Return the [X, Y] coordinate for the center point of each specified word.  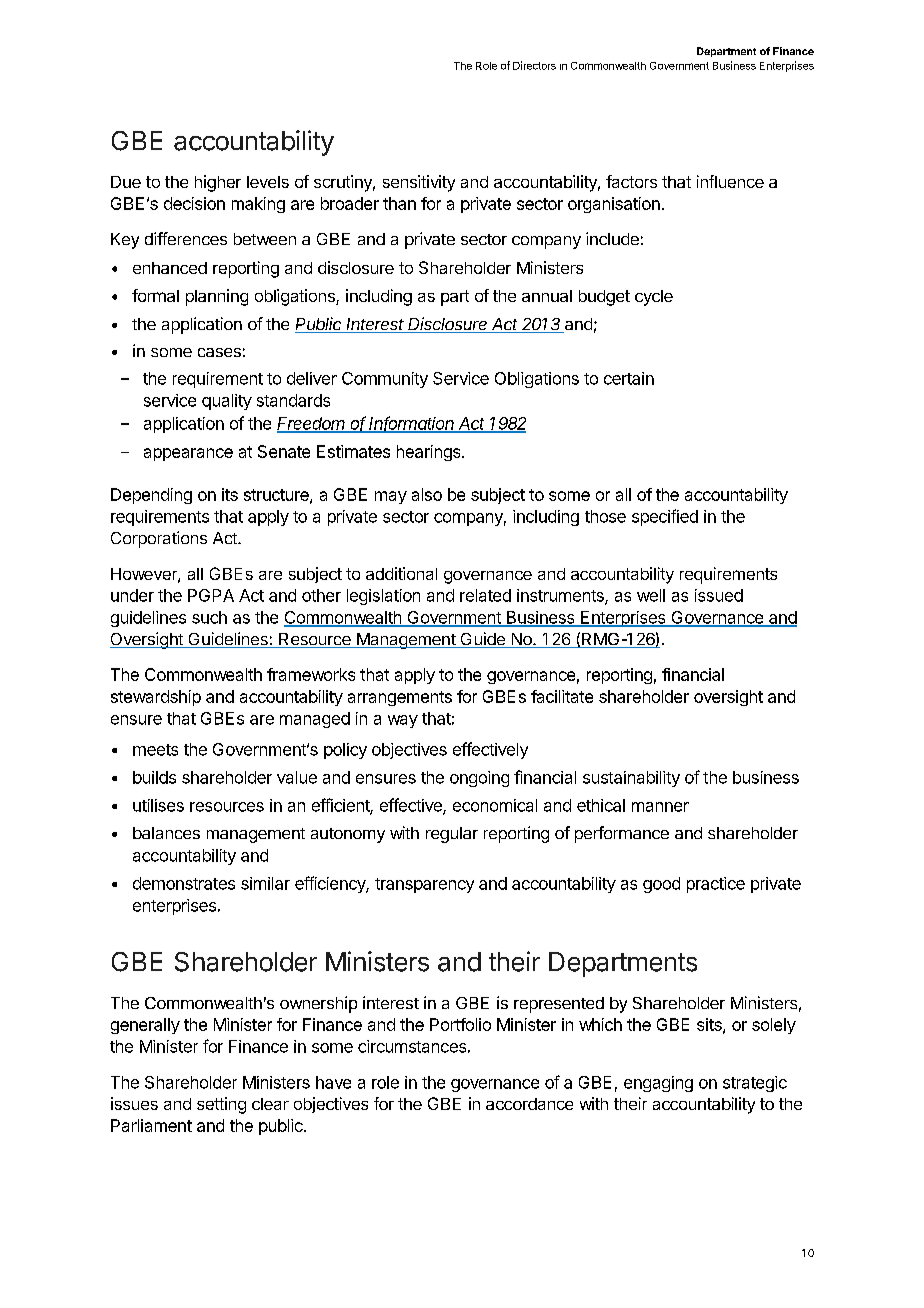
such [209, 617]
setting [221, 1105]
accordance [529, 1104]
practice [716, 885]
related [485, 595]
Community [385, 380]
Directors [534, 65]
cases [219, 352]
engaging [658, 1084]
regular [452, 835]
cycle [654, 298]
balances [166, 833]
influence [730, 181]
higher [218, 183]
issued [719, 595]
